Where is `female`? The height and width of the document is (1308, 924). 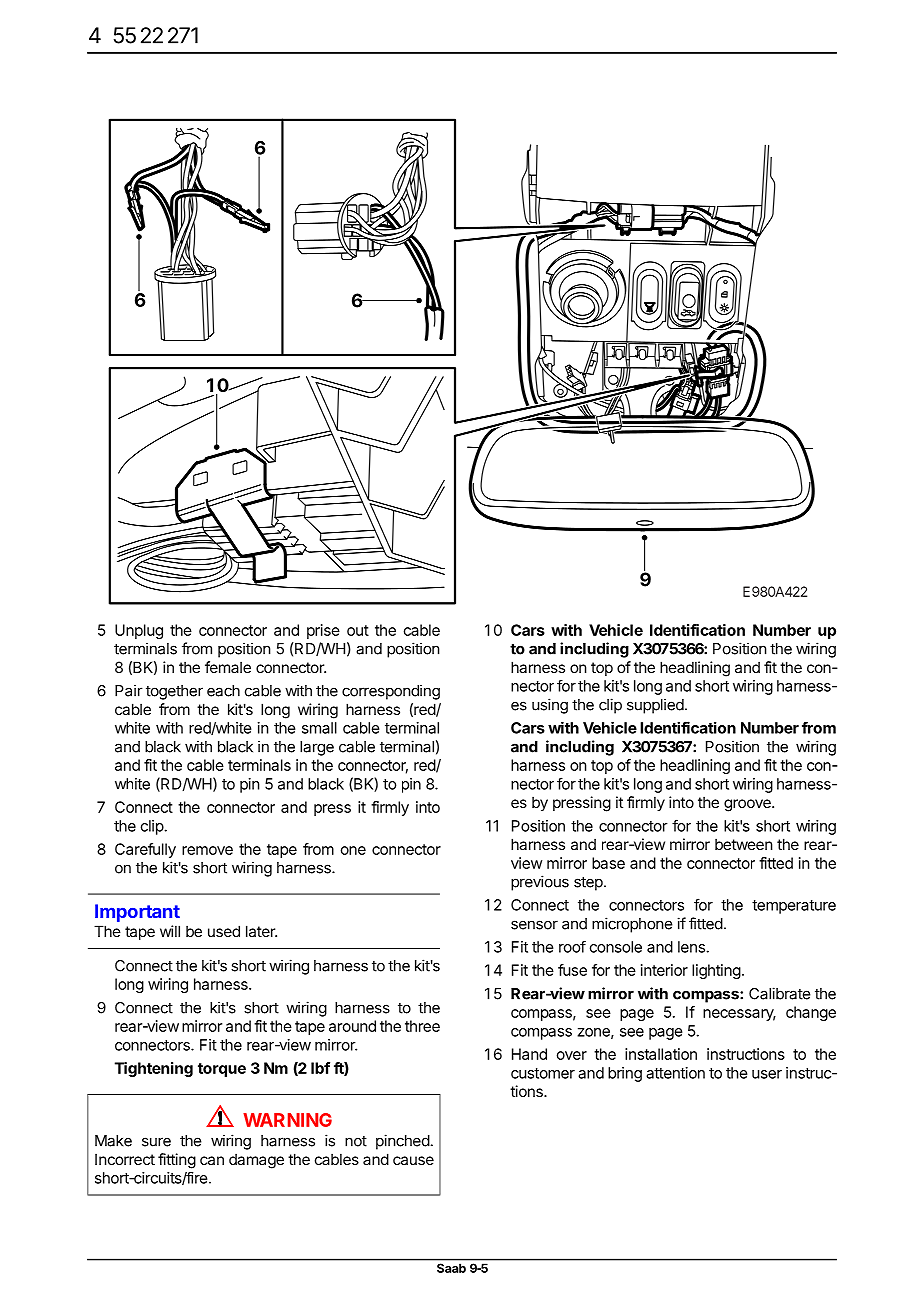
female is located at coordinates (228, 667).
